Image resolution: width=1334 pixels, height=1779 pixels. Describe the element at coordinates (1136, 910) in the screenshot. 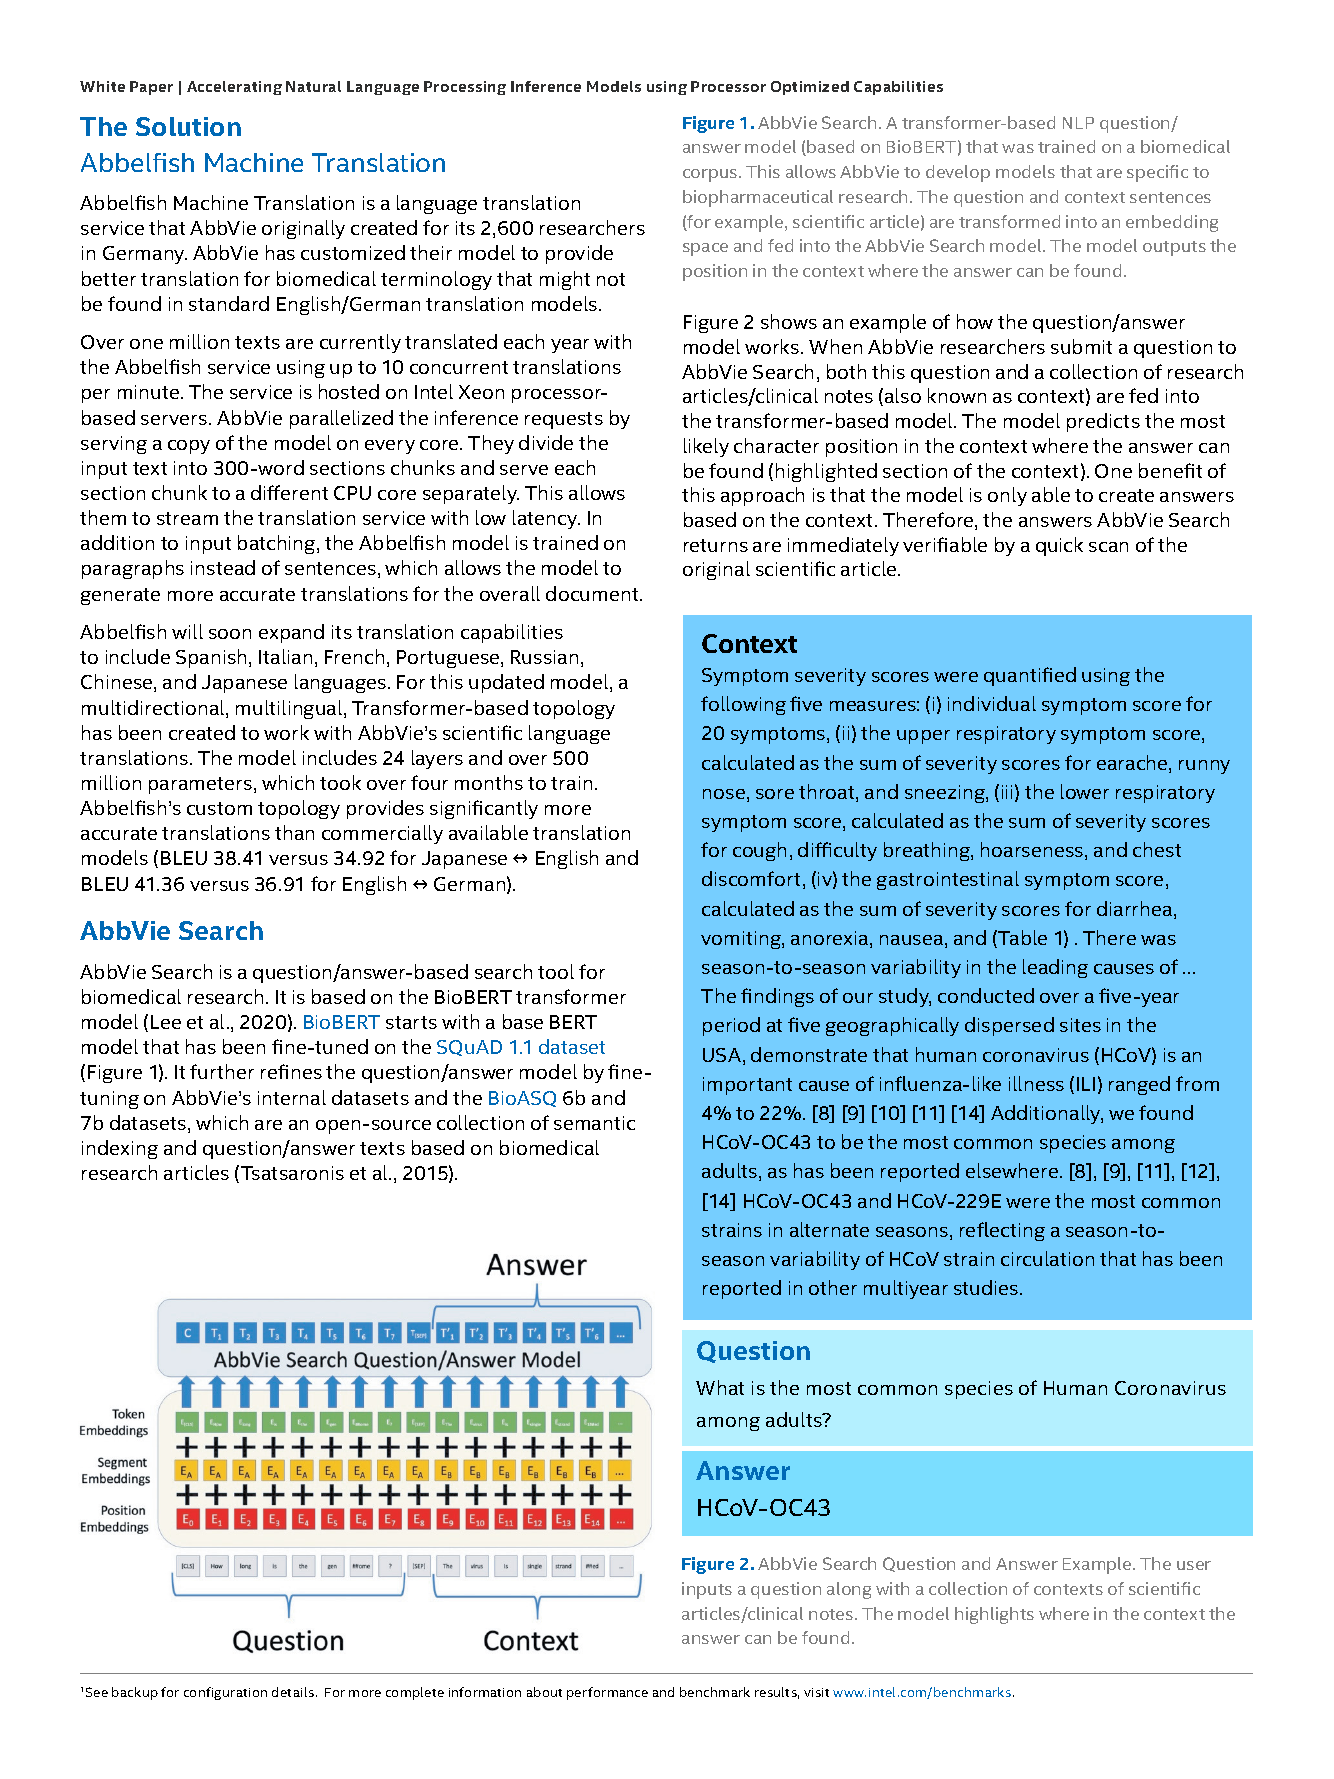

I see `diarrhea` at that location.
